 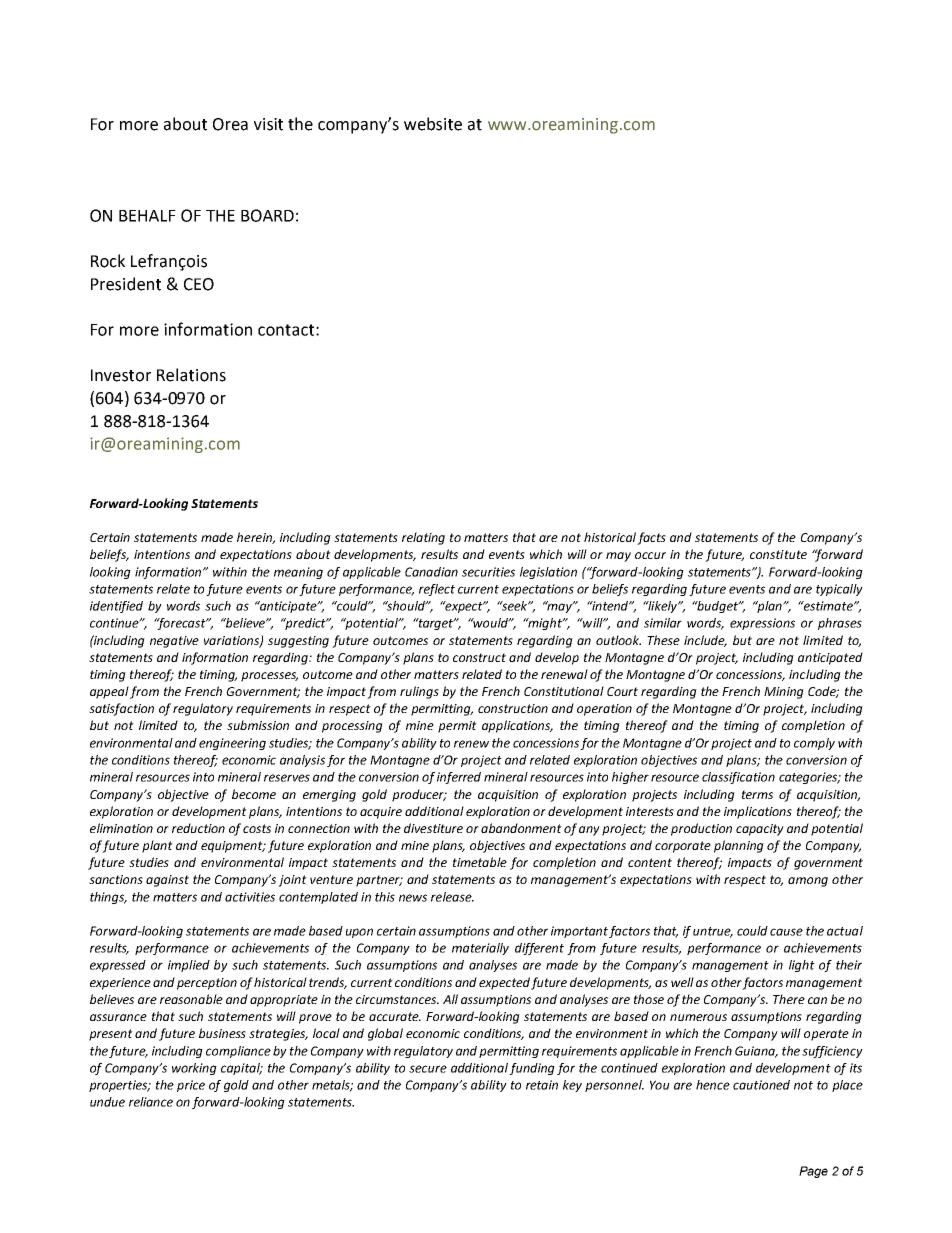 What do you see at coordinates (268, 124) in the screenshot?
I see `visit` at bounding box center [268, 124].
